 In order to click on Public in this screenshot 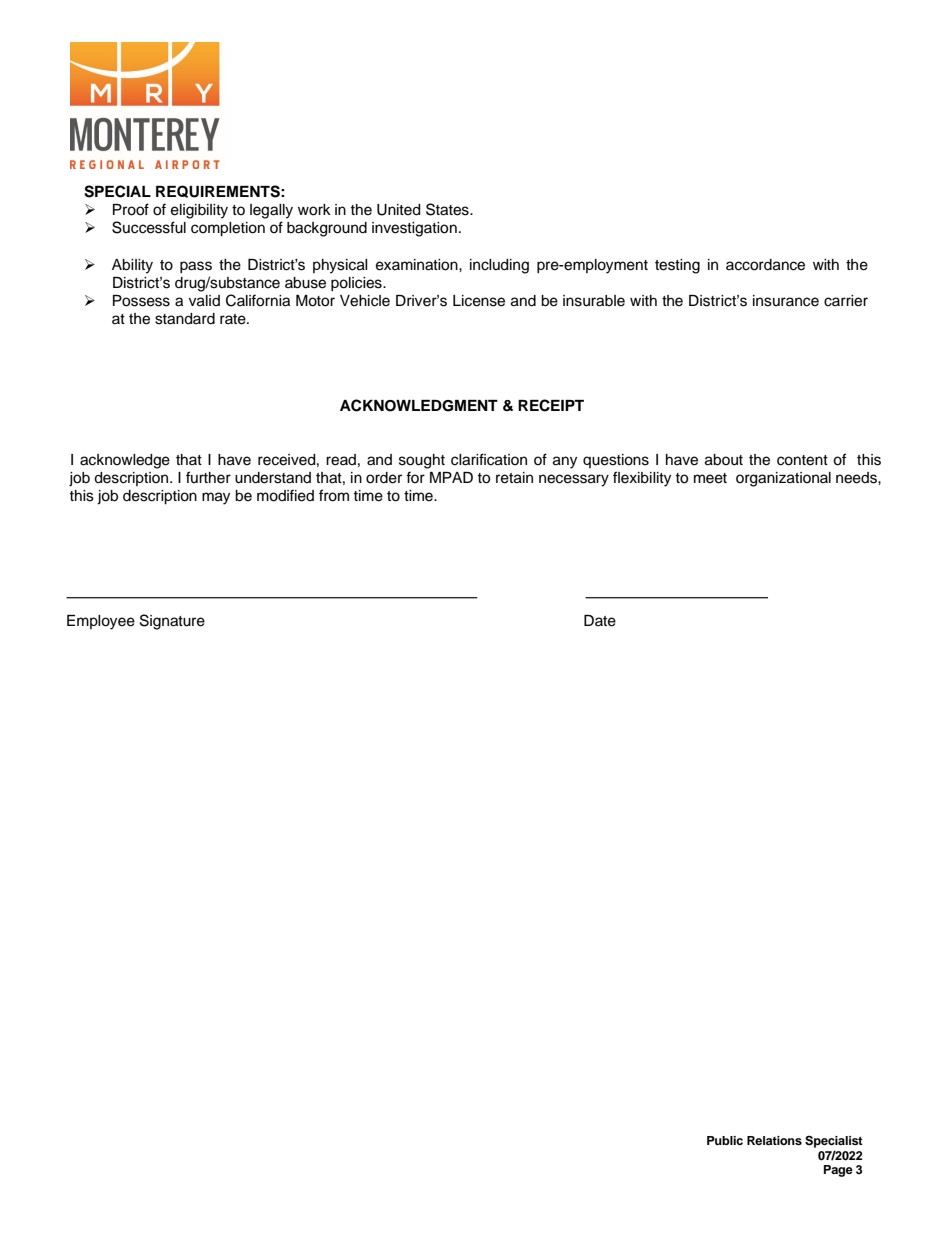, I will do `click(725, 1140)`.
